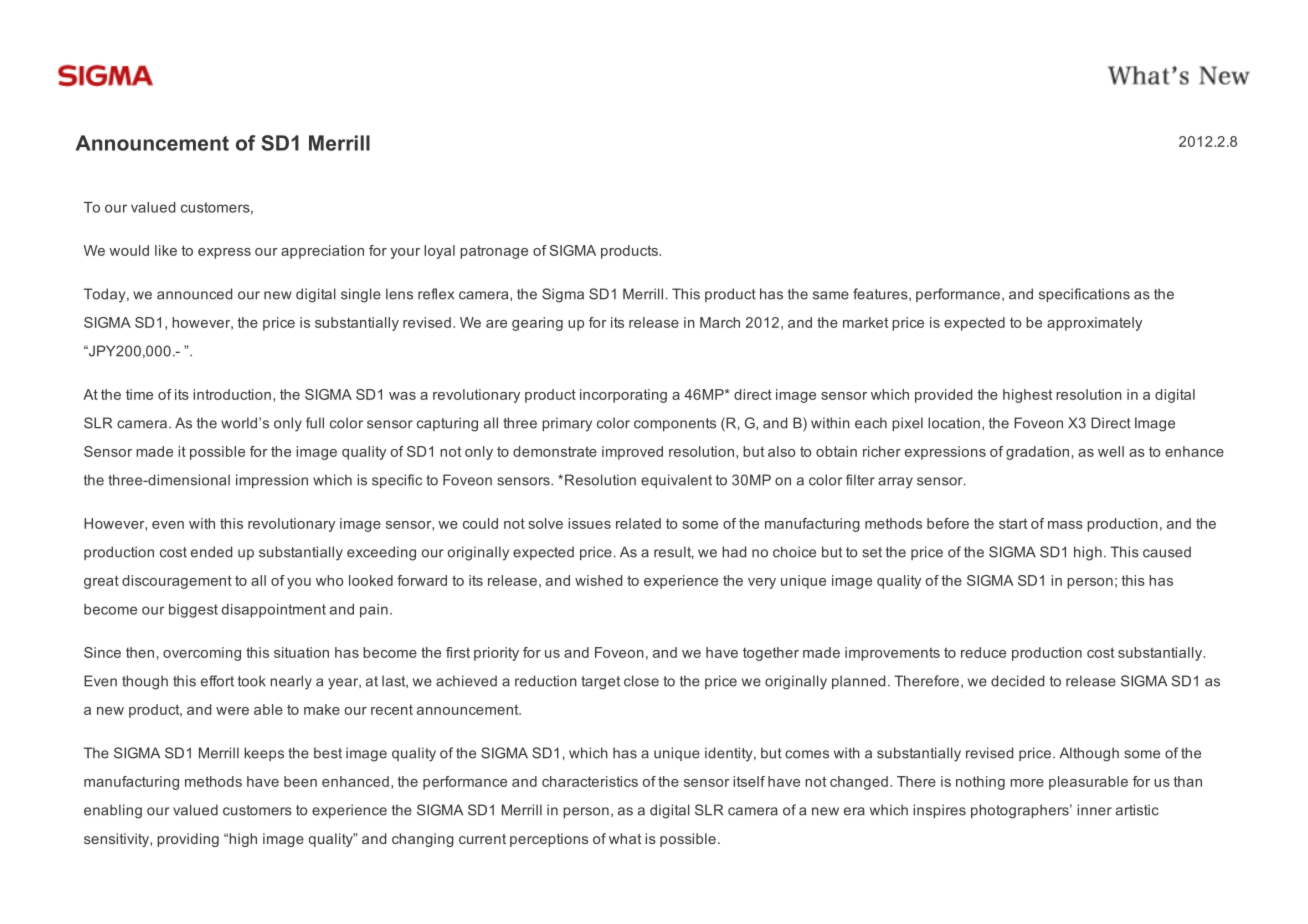 The width and height of the document is (1308, 924). Describe the element at coordinates (638, 523) in the document. I see `related` at that location.
